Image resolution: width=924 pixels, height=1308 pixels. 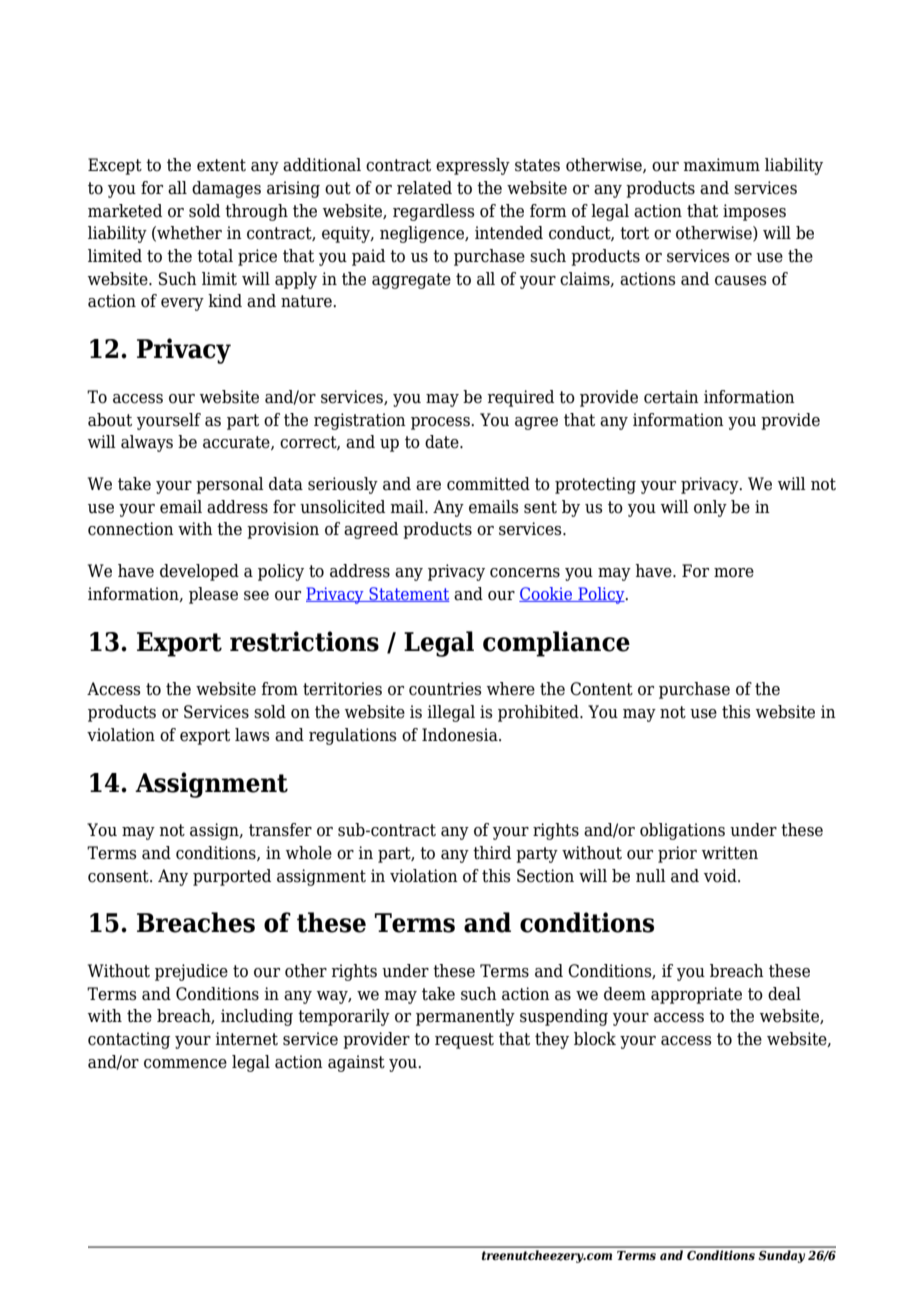 I want to click on maximum, so click(x=721, y=165).
